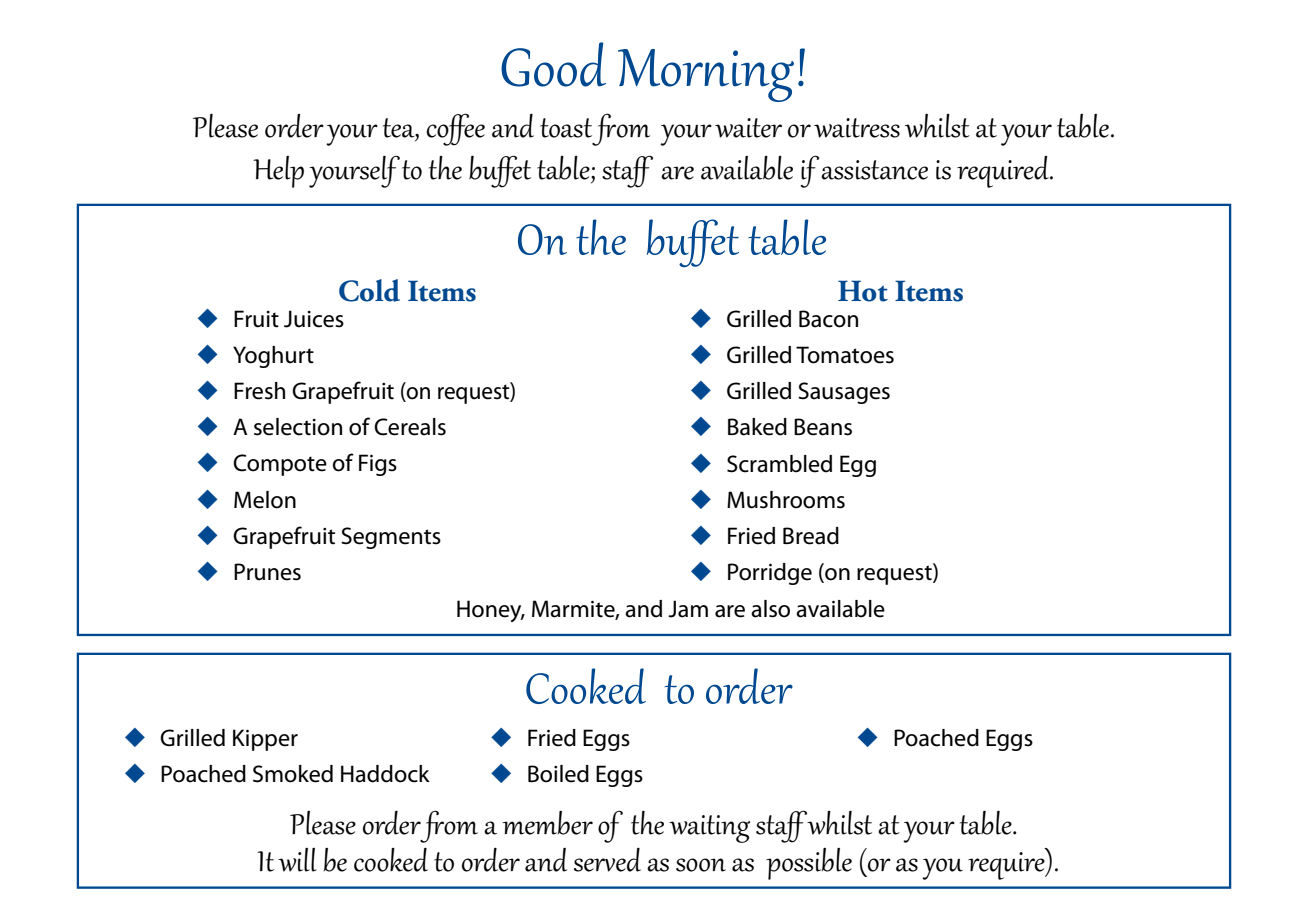  I want to click on member, so click(547, 823).
